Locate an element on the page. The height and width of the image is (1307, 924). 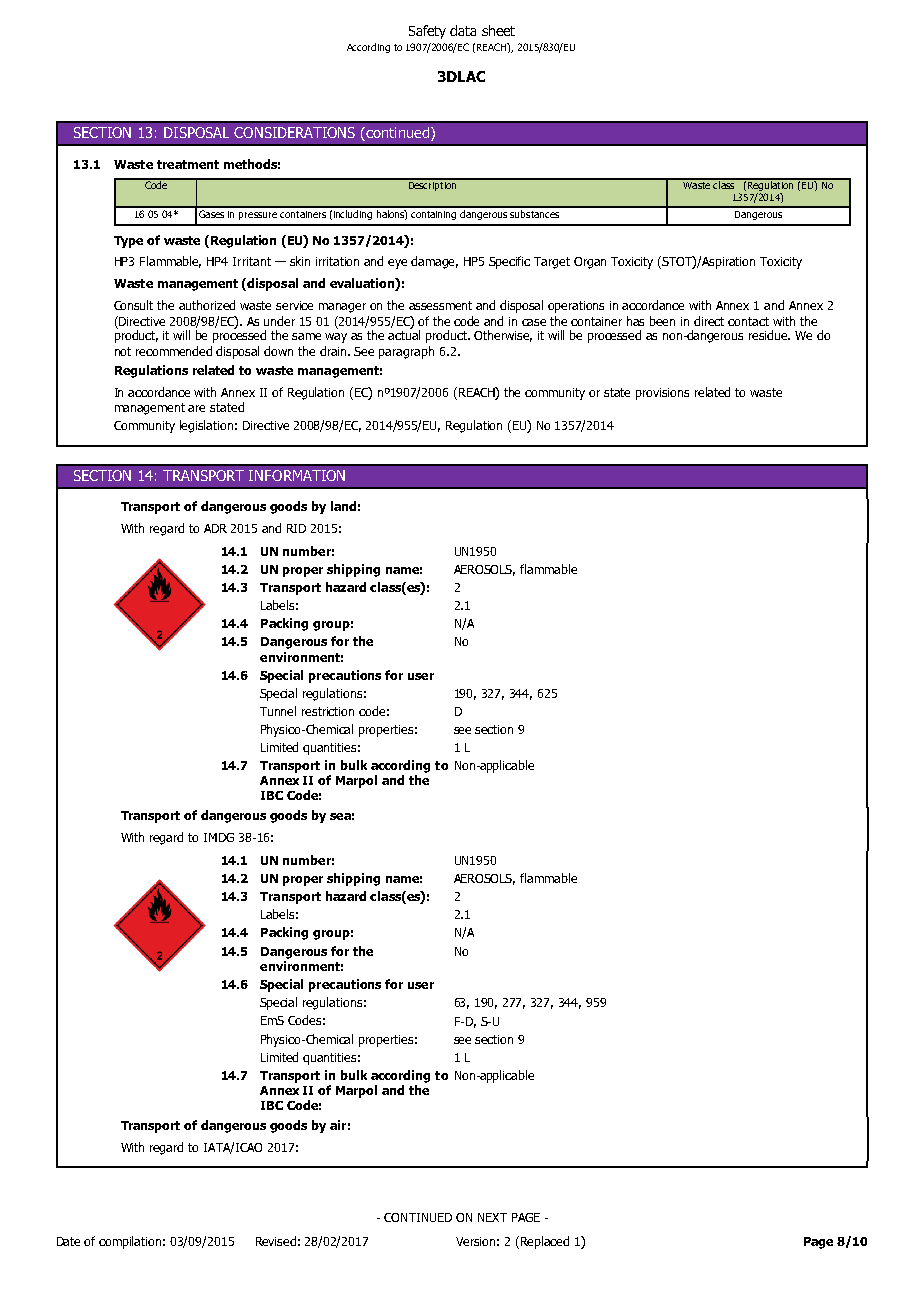
INFORMATION is located at coordinates (297, 475).
